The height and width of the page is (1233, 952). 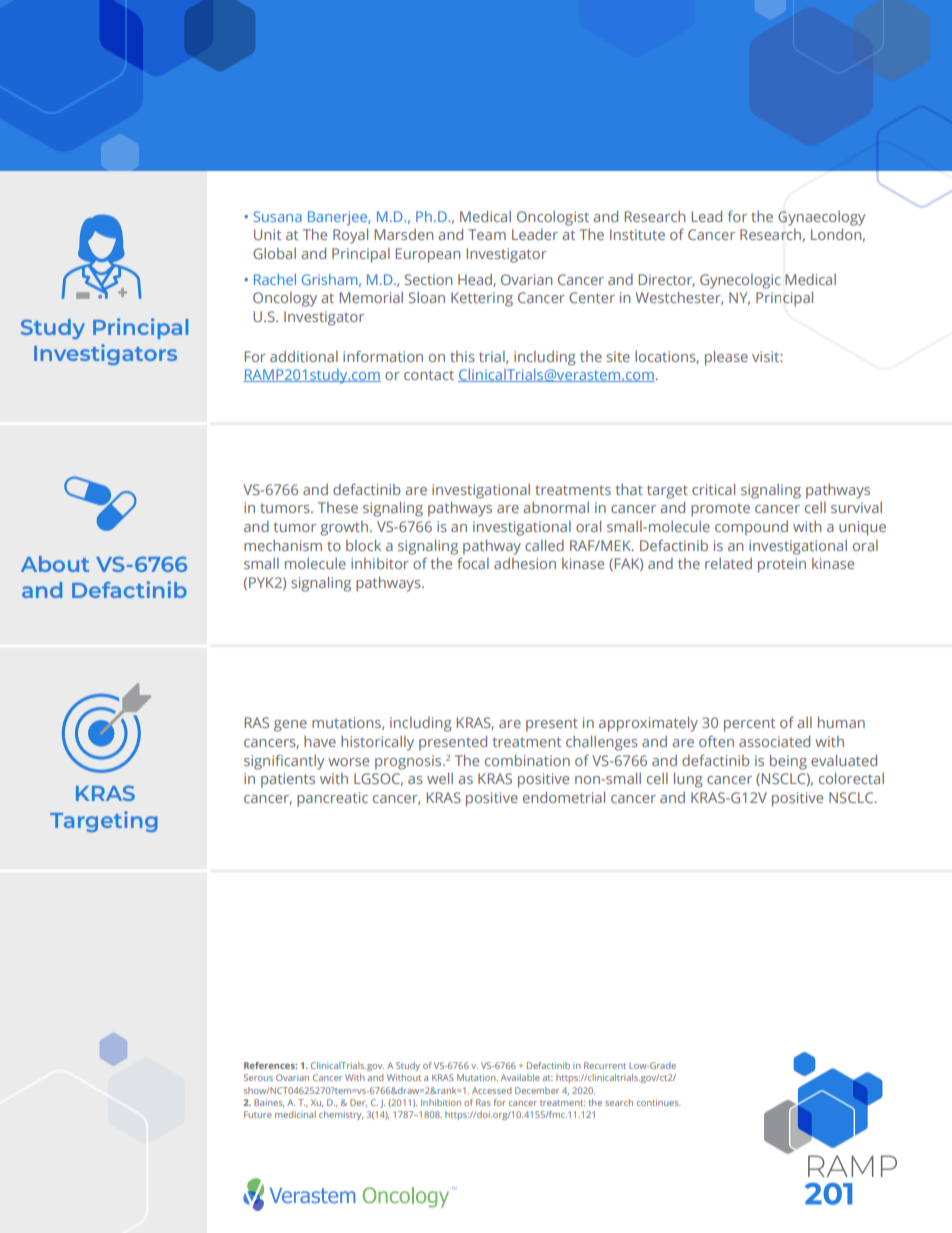 I want to click on compound, so click(x=751, y=528).
